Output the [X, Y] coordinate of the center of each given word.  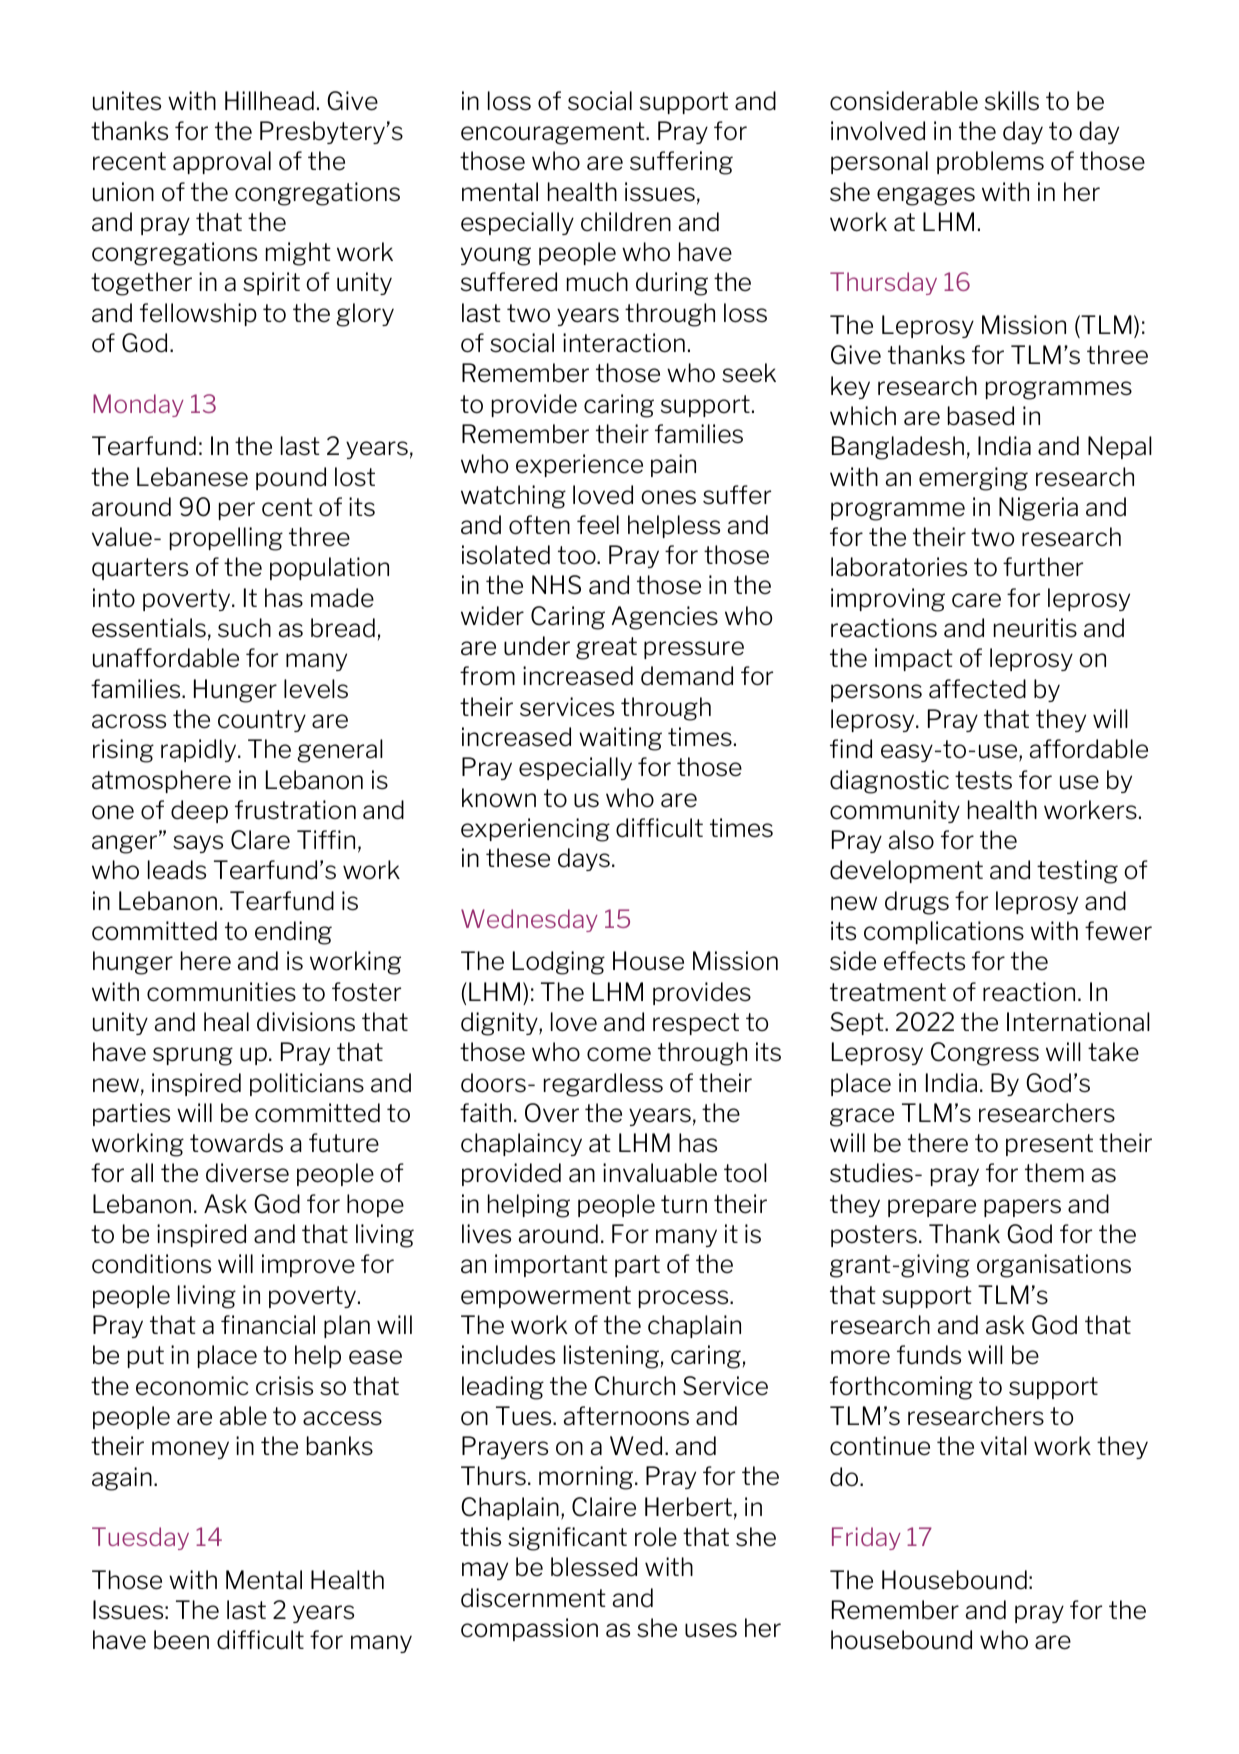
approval [222, 162]
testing [1077, 872]
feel [598, 525]
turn [684, 1204]
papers [1022, 1208]
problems [990, 162]
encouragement [554, 133]
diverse [247, 1173]
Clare [260, 840]
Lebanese [192, 477]
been [181, 1640]
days [584, 859]
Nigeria [1038, 509]
